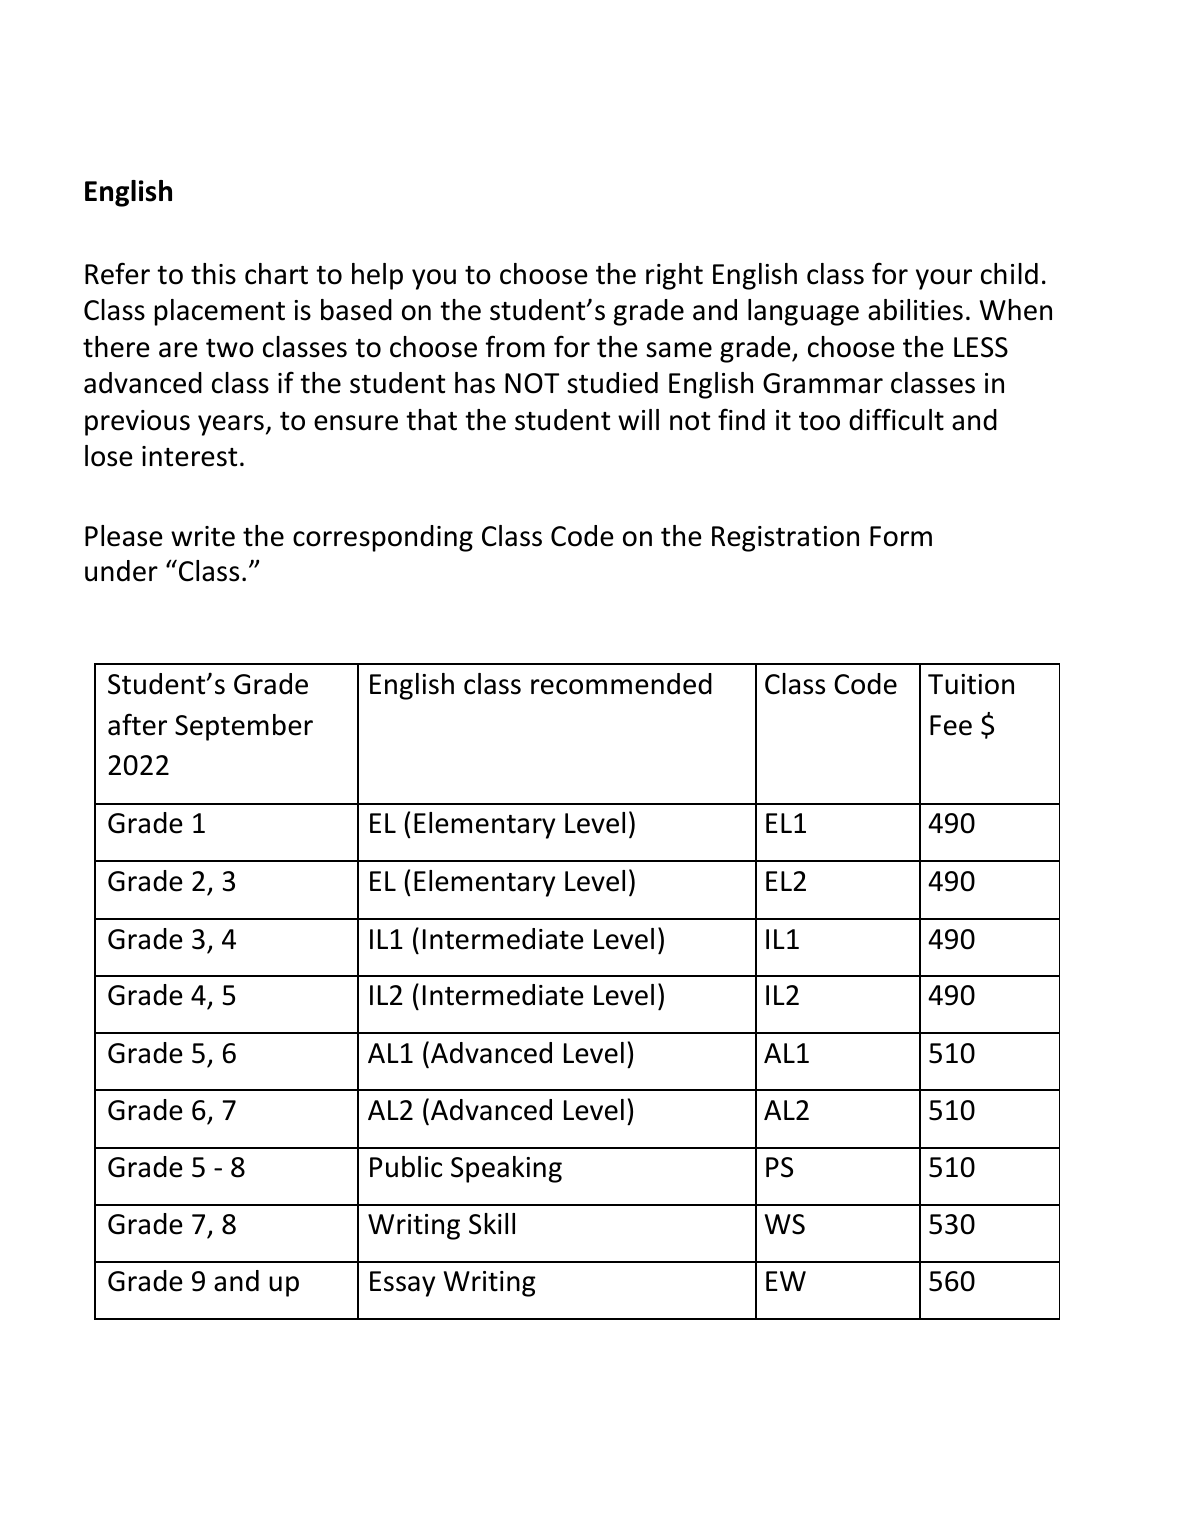 This page has height=1531, width=1183. Describe the element at coordinates (506, 1169) in the page. I see `Speaking` at that location.
